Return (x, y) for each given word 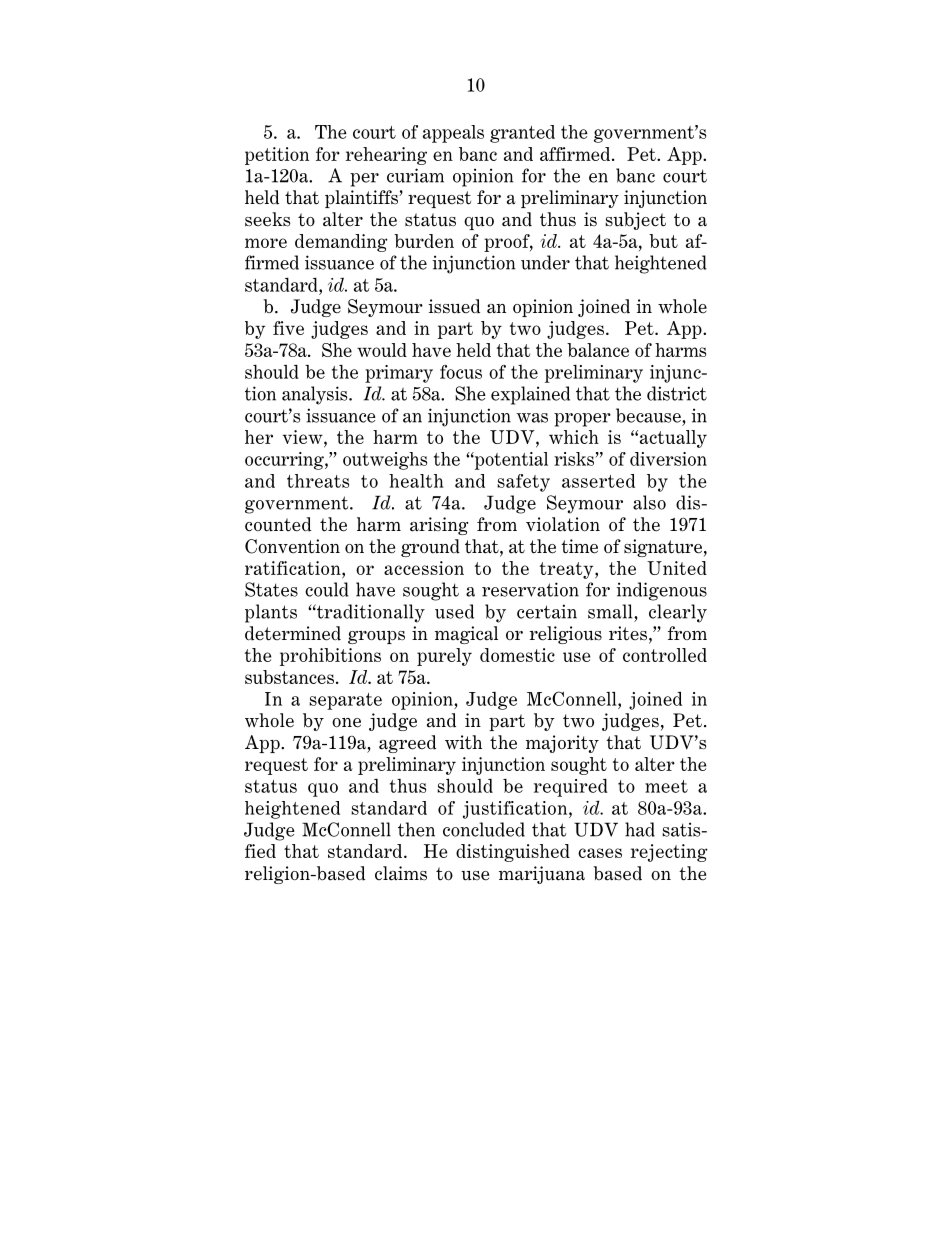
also (649, 502)
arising (439, 526)
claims (401, 873)
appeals (453, 134)
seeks (267, 219)
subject (635, 221)
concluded (484, 829)
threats (318, 481)
